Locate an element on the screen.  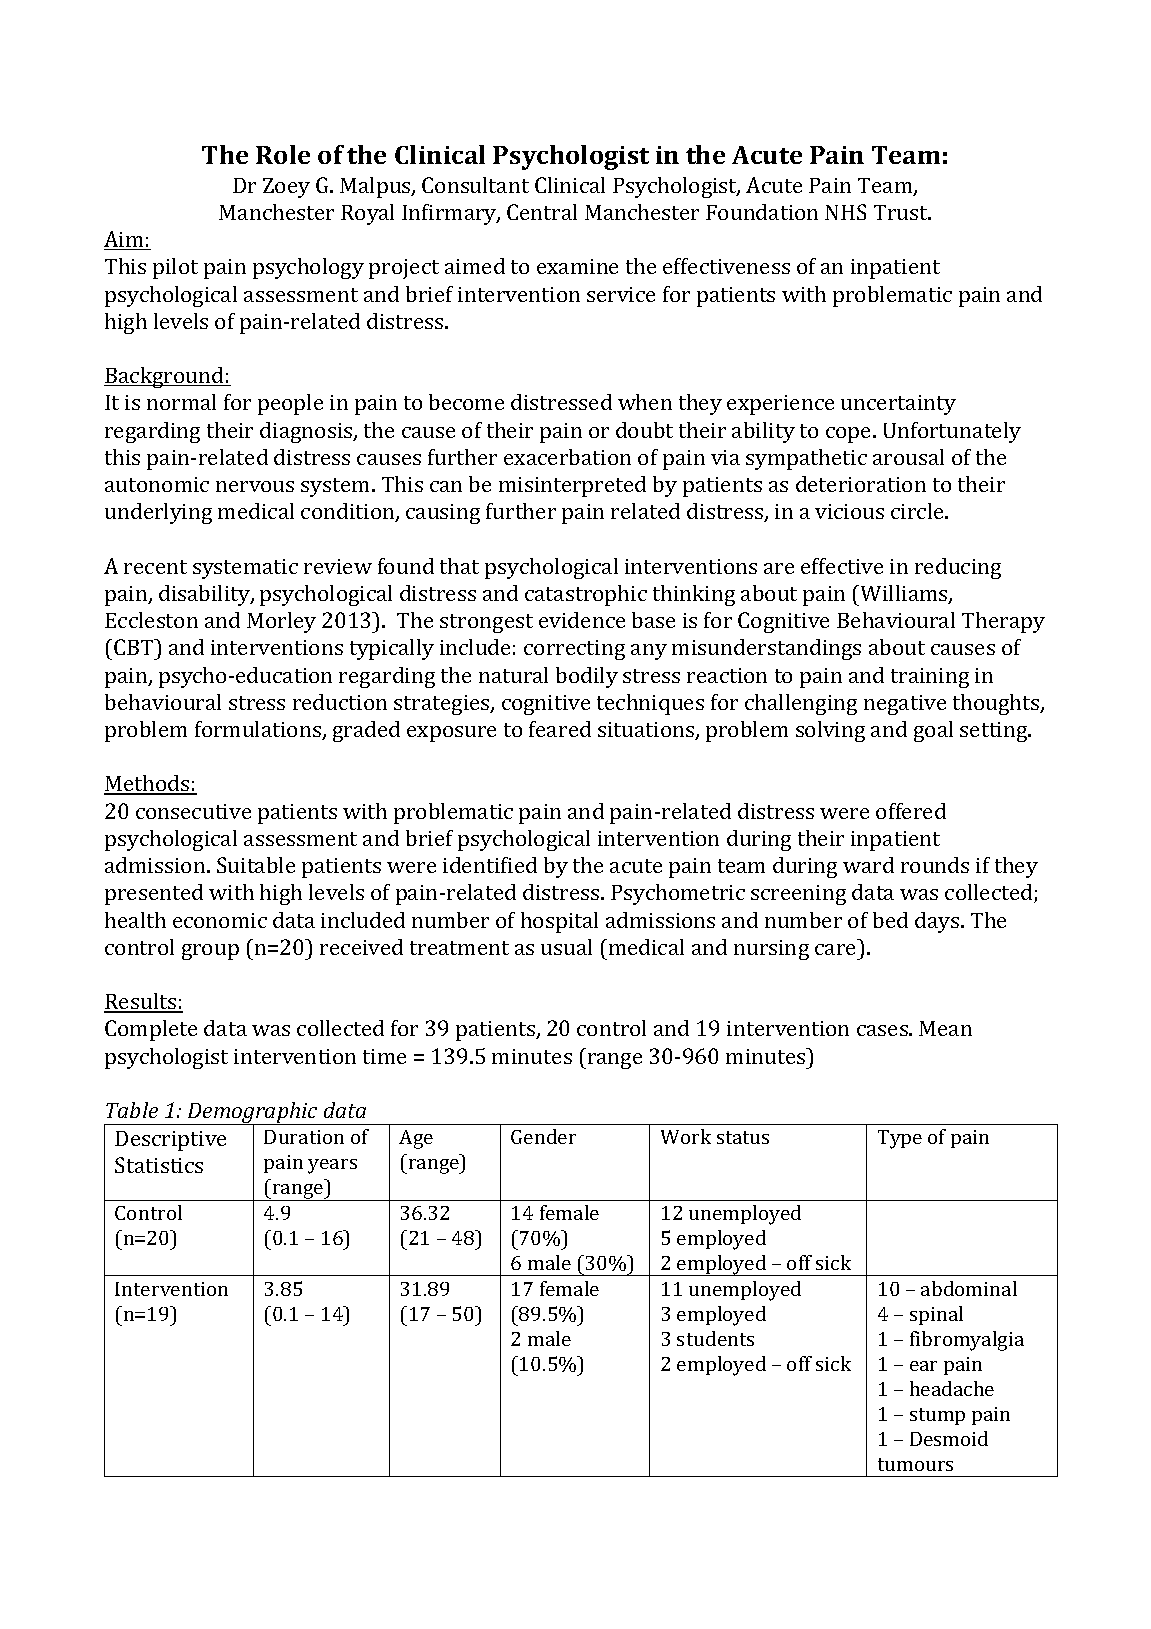
Central is located at coordinates (542, 212).
